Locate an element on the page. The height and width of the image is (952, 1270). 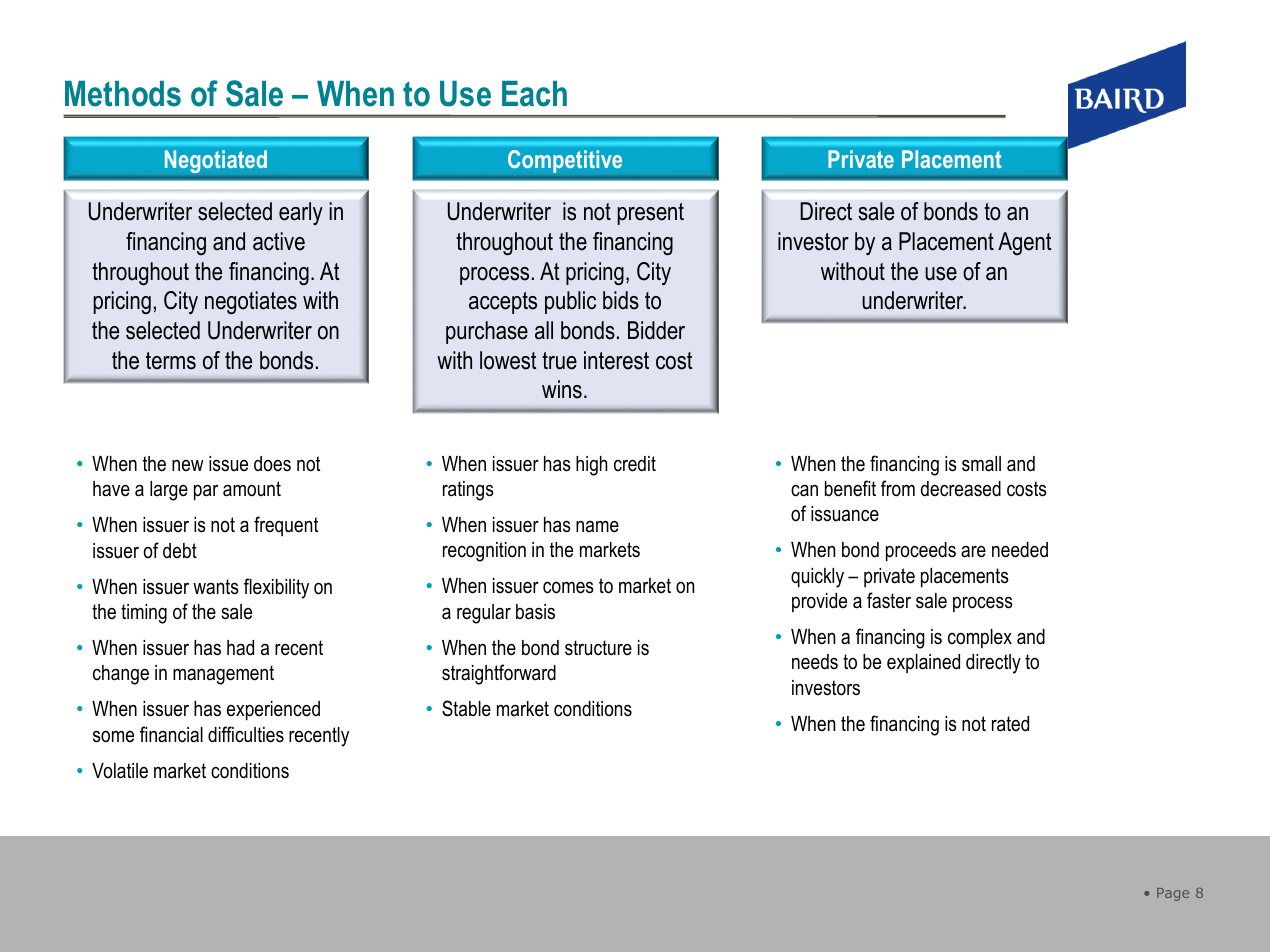
Volatile is located at coordinates (120, 771).
